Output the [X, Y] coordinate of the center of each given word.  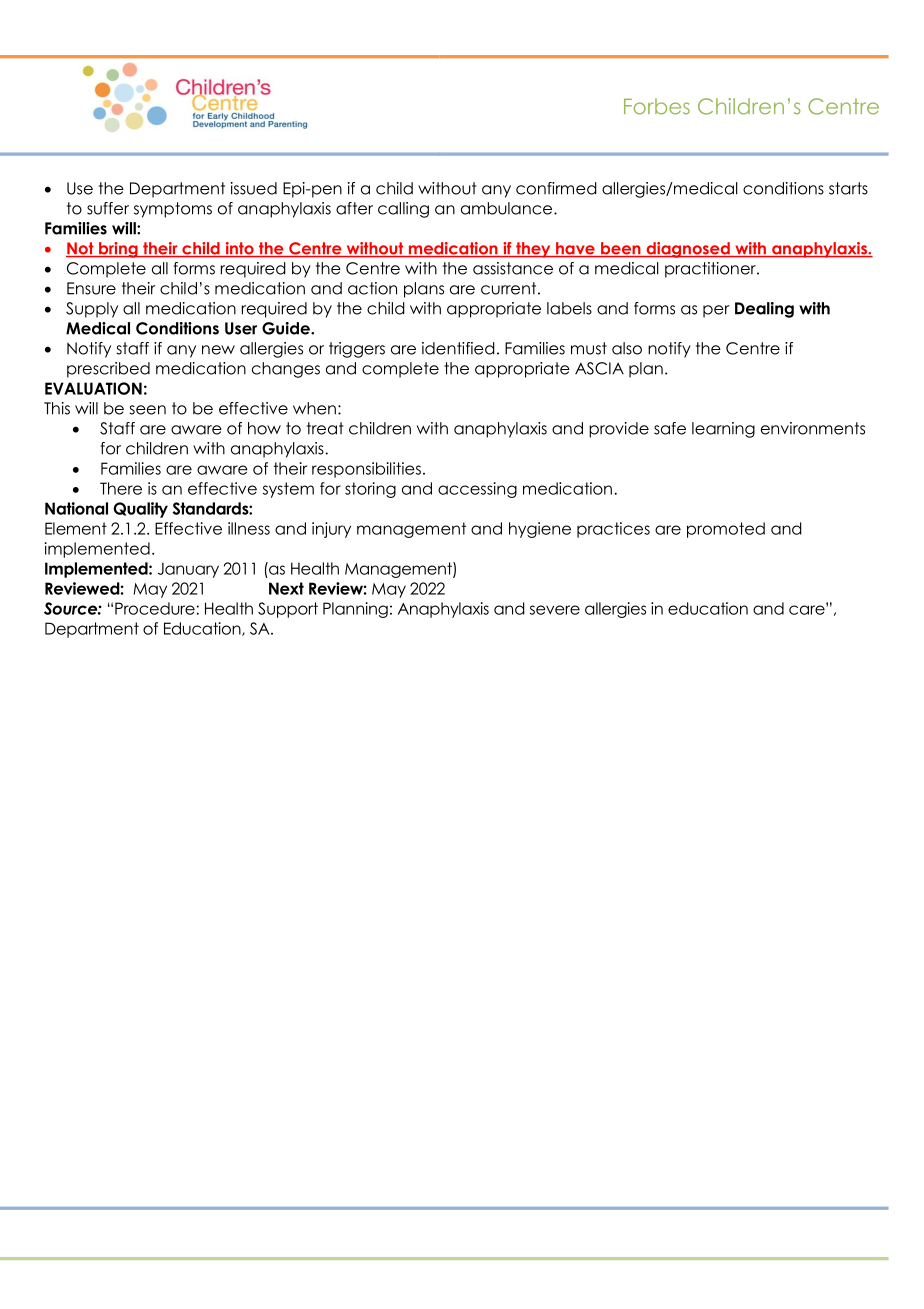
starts [848, 188]
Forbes [657, 106]
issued [254, 188]
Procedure [156, 608]
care [808, 609]
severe [555, 610]
